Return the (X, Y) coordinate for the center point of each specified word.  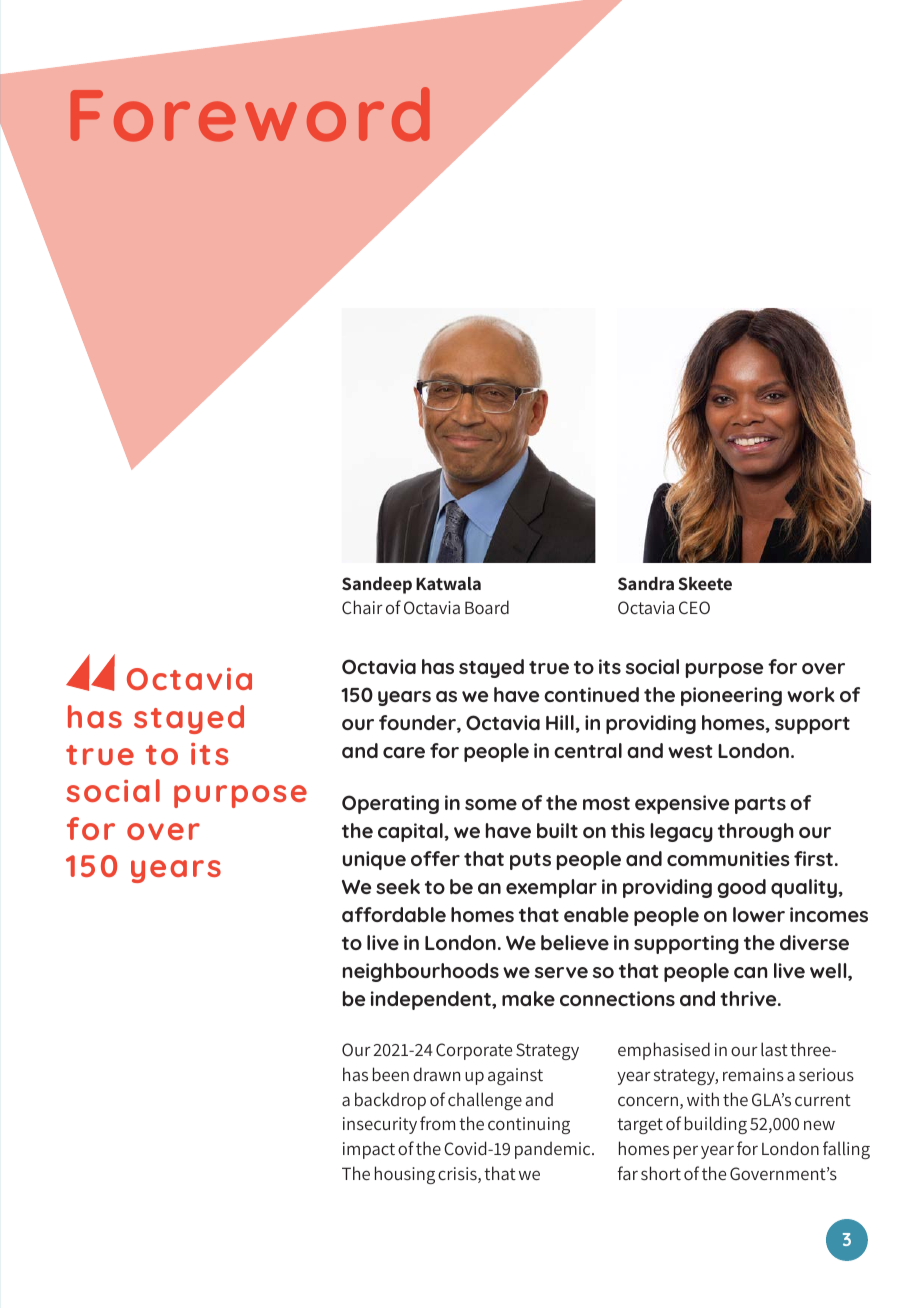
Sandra (646, 583)
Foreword (250, 114)
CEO (694, 607)
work (811, 694)
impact (369, 1150)
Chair (362, 607)
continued (591, 694)
